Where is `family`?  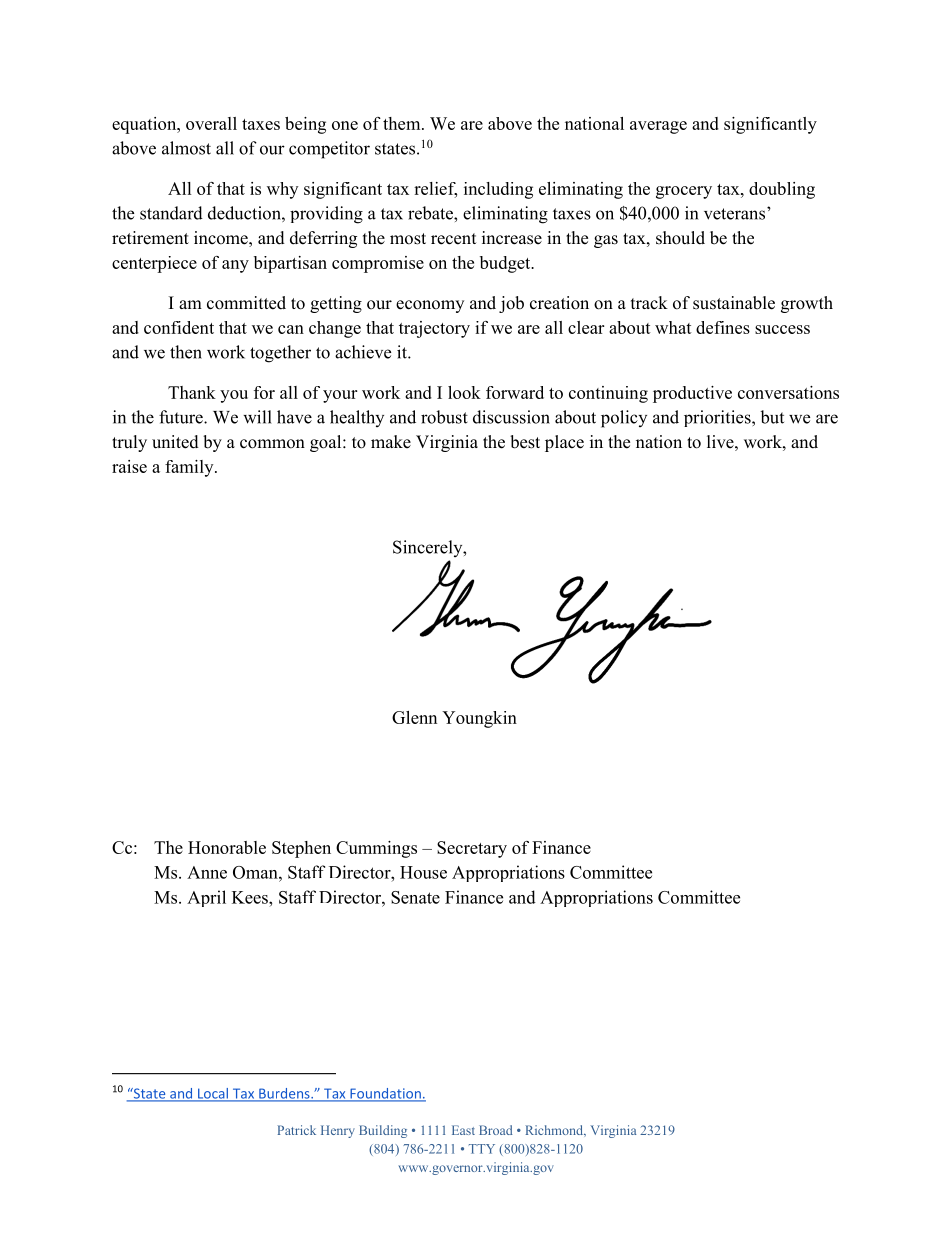 family is located at coordinates (190, 468).
